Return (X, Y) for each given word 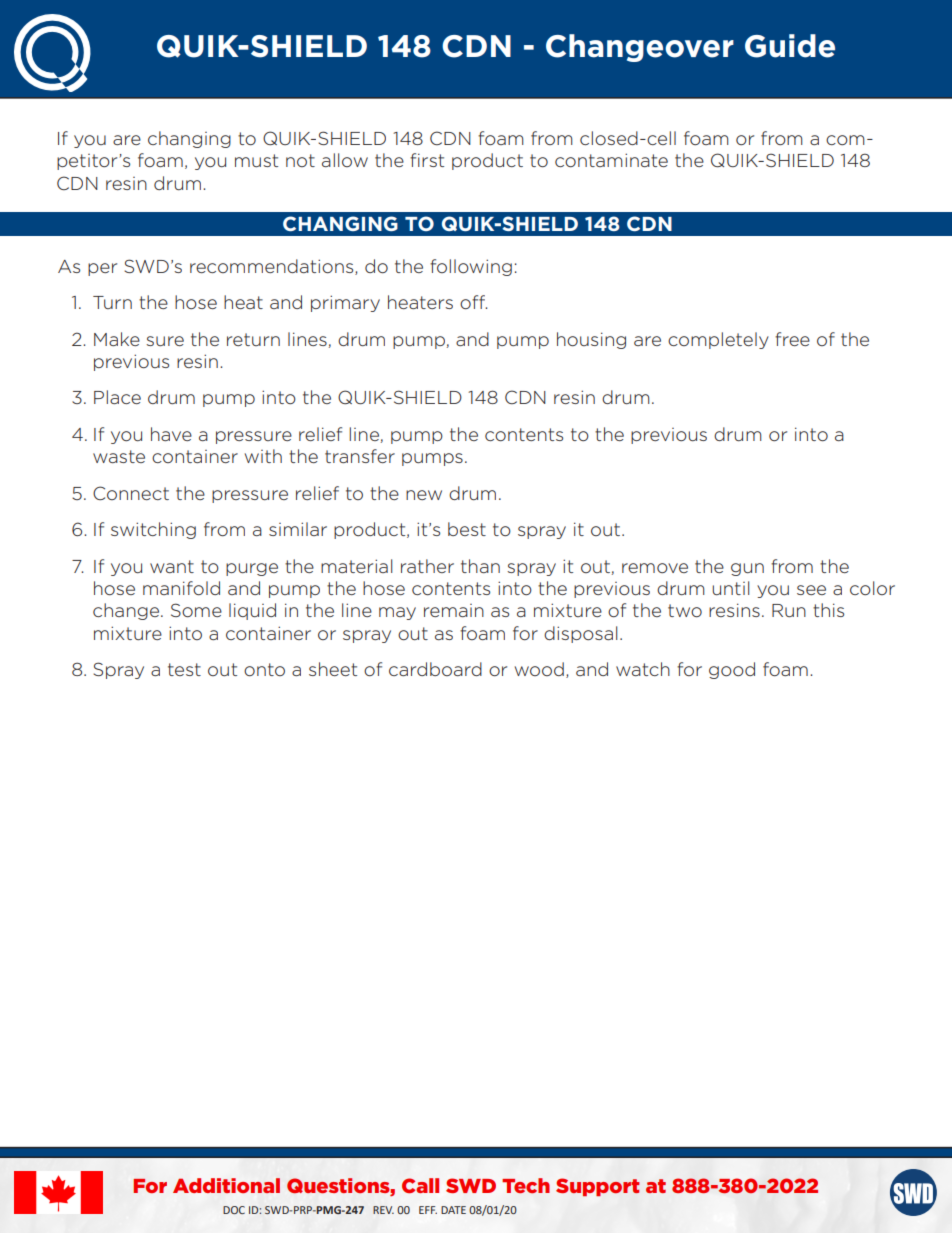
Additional (226, 1185)
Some (196, 610)
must (256, 160)
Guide (790, 46)
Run (789, 610)
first (427, 160)
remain (454, 610)
